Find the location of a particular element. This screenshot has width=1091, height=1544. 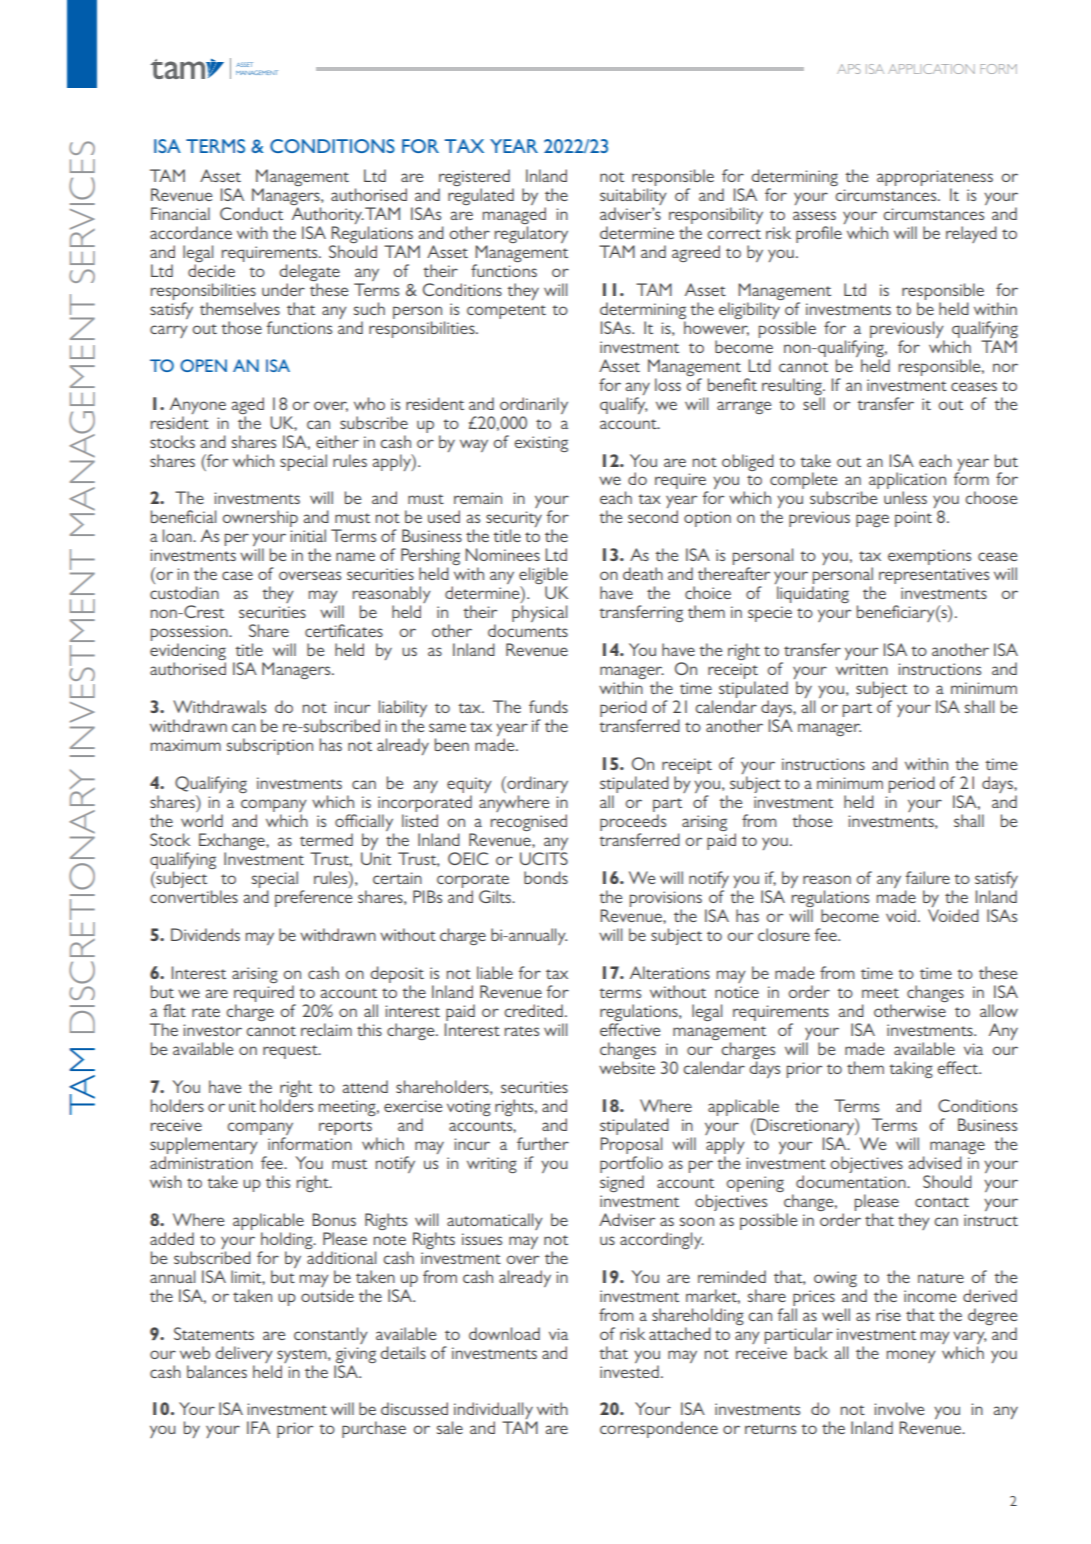

advised is located at coordinates (935, 1162).
